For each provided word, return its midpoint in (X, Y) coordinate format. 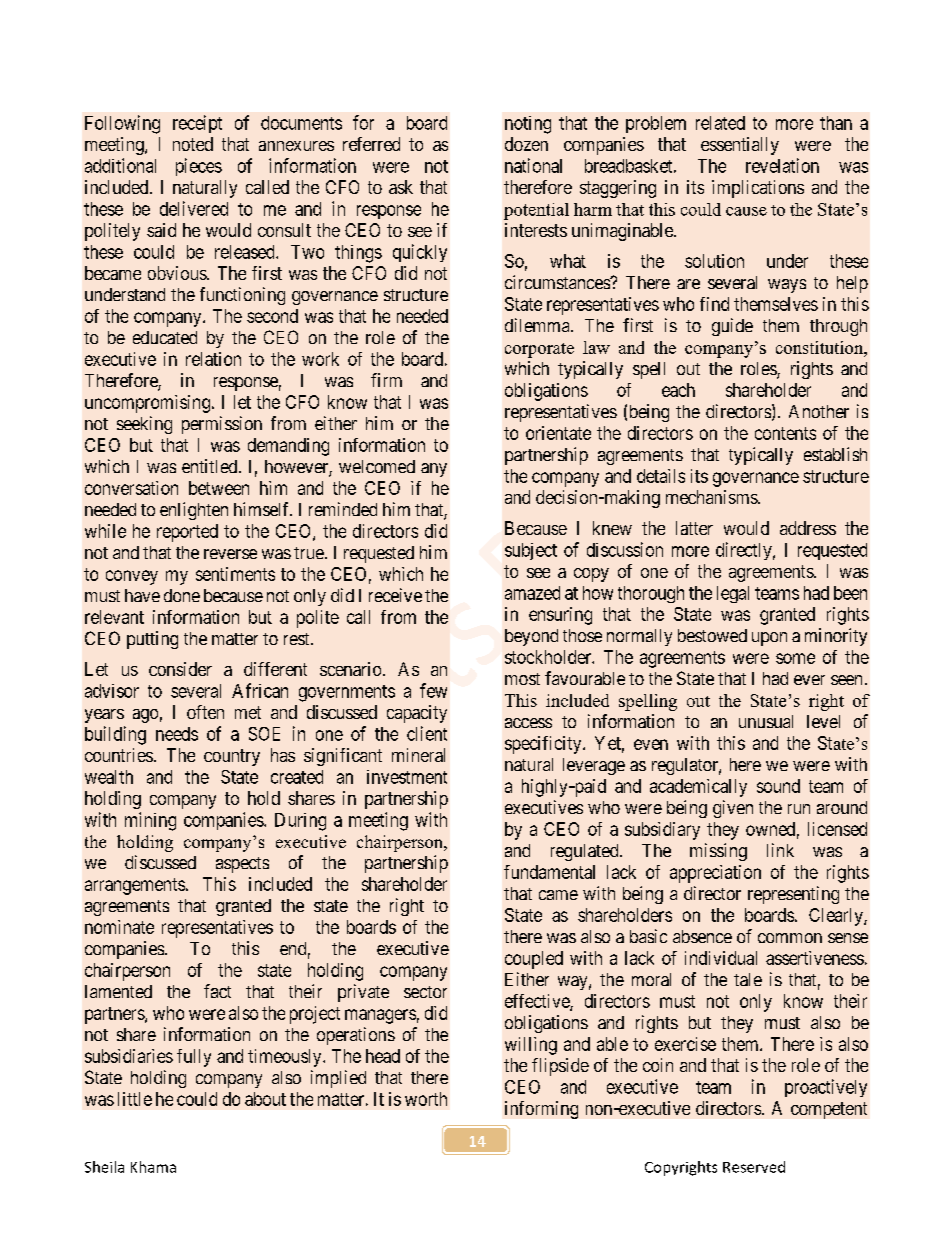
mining (150, 821)
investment (407, 777)
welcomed (377, 466)
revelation (782, 165)
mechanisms (712, 497)
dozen (526, 144)
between (219, 488)
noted (193, 144)
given (733, 809)
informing (541, 1110)
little (135, 1099)
